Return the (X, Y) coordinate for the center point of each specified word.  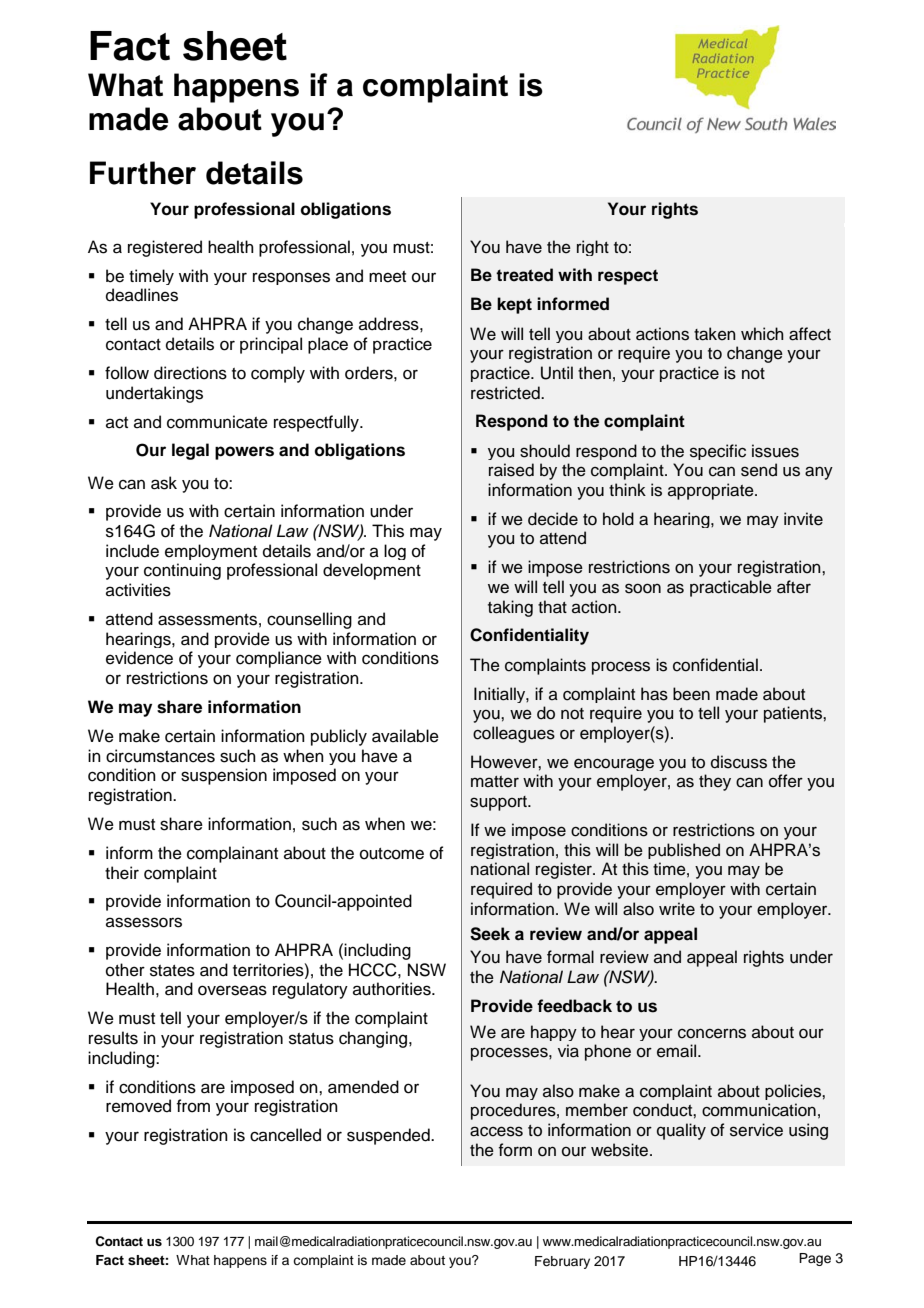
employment (211, 552)
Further (143, 173)
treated (524, 275)
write (677, 909)
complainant (232, 854)
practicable (731, 588)
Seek (490, 934)
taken (715, 334)
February (562, 1262)
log (395, 552)
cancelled (285, 1135)
